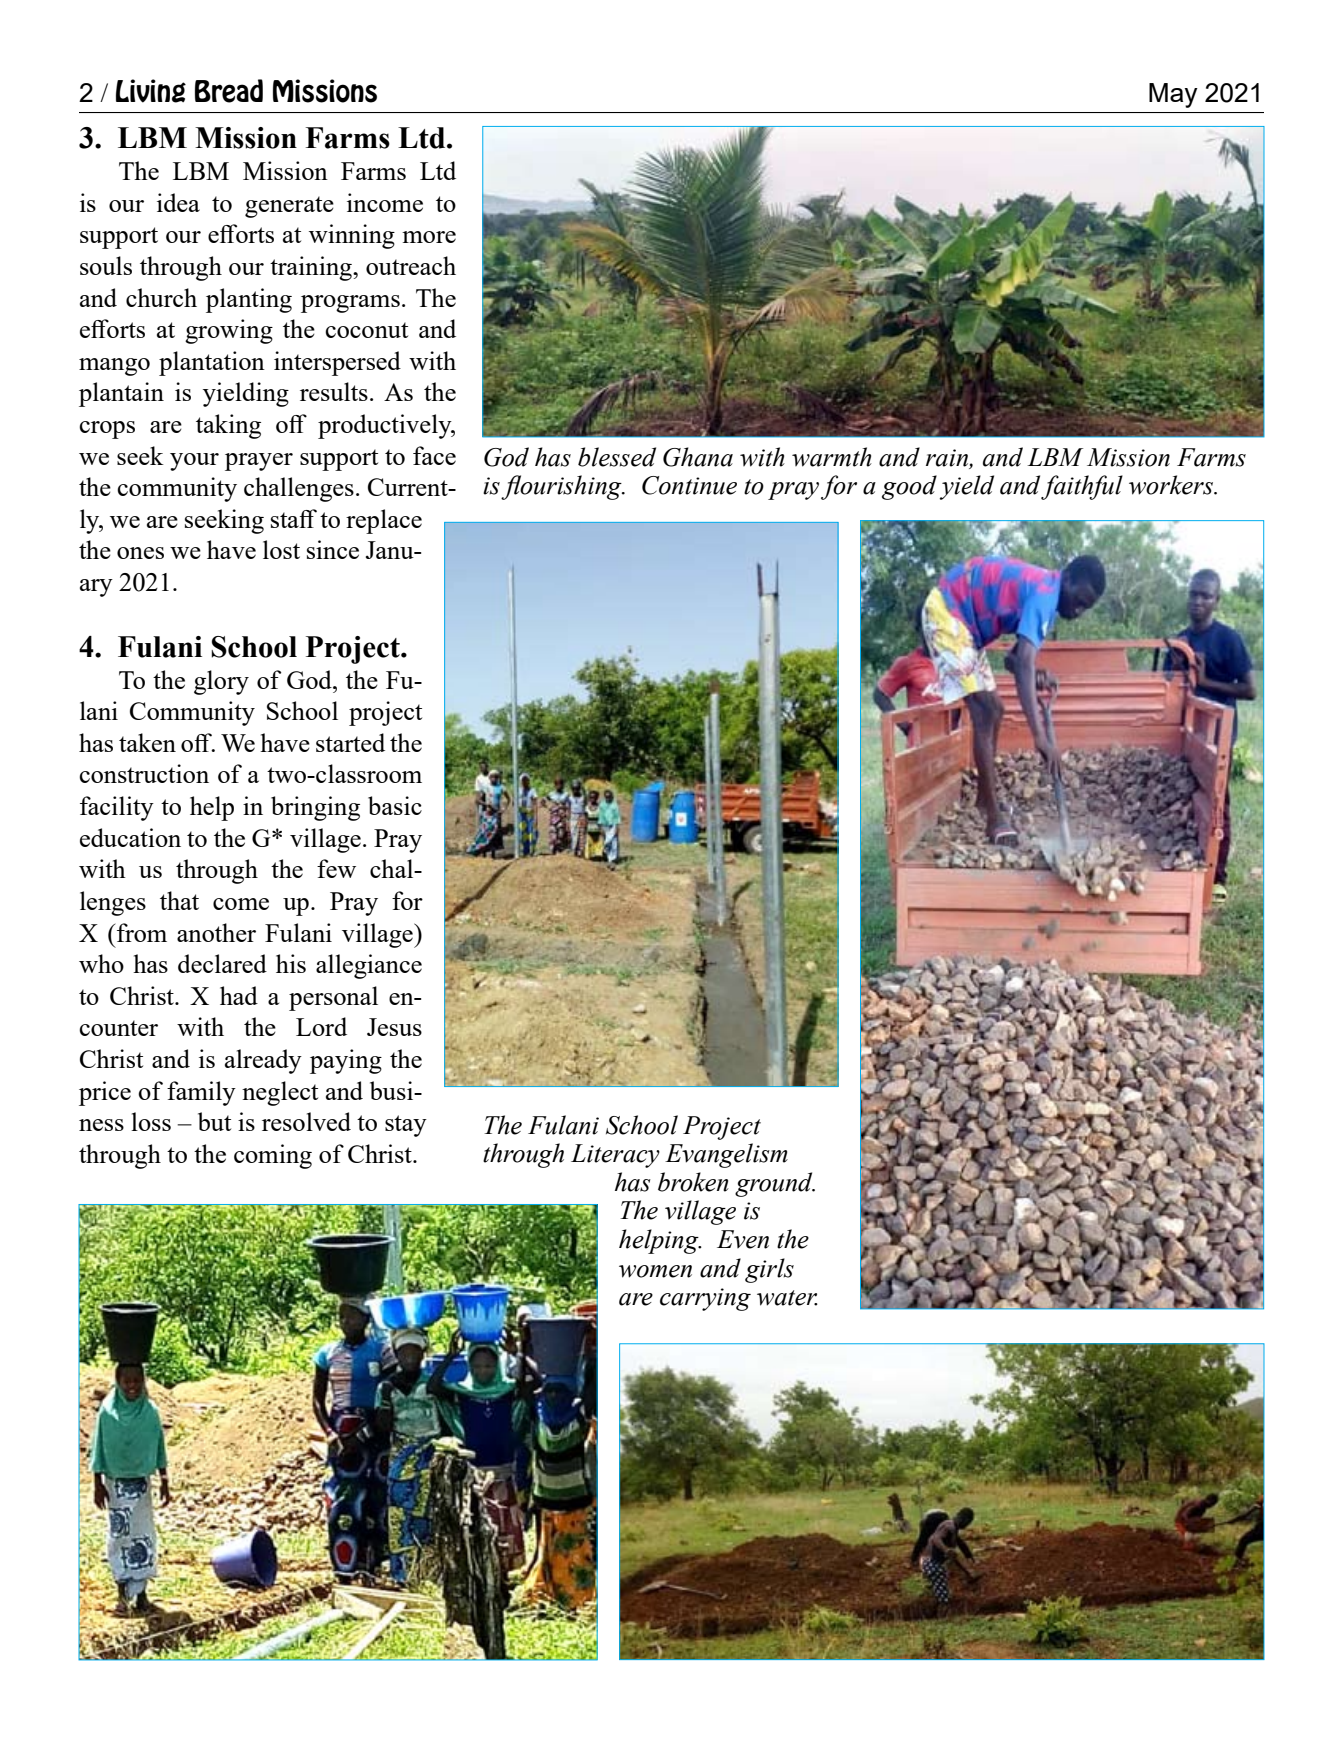  What do you see at coordinates (273, 1156) in the screenshot?
I see `coming` at bounding box center [273, 1156].
